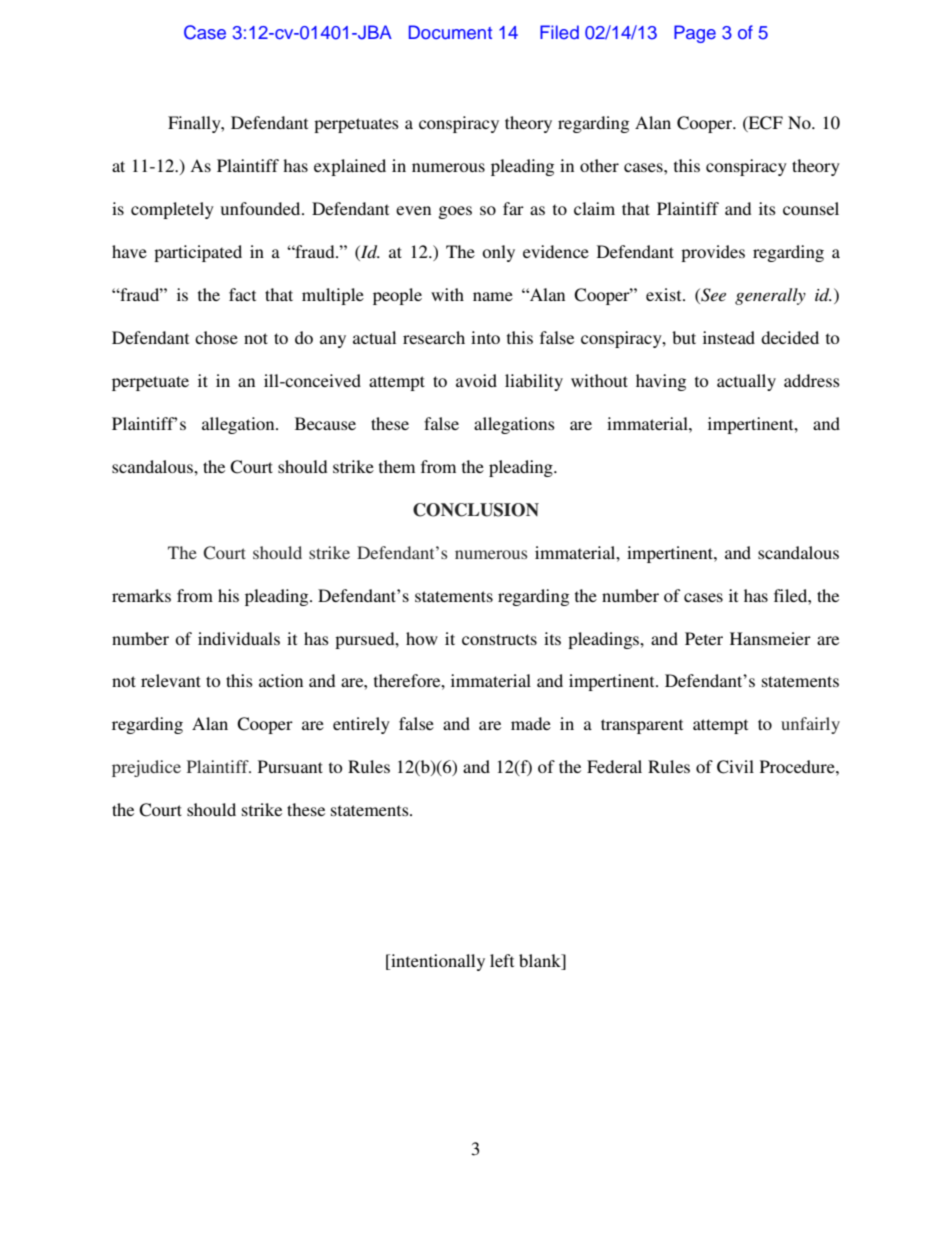 The image size is (952, 1233). I want to click on blank, so click(541, 962).
